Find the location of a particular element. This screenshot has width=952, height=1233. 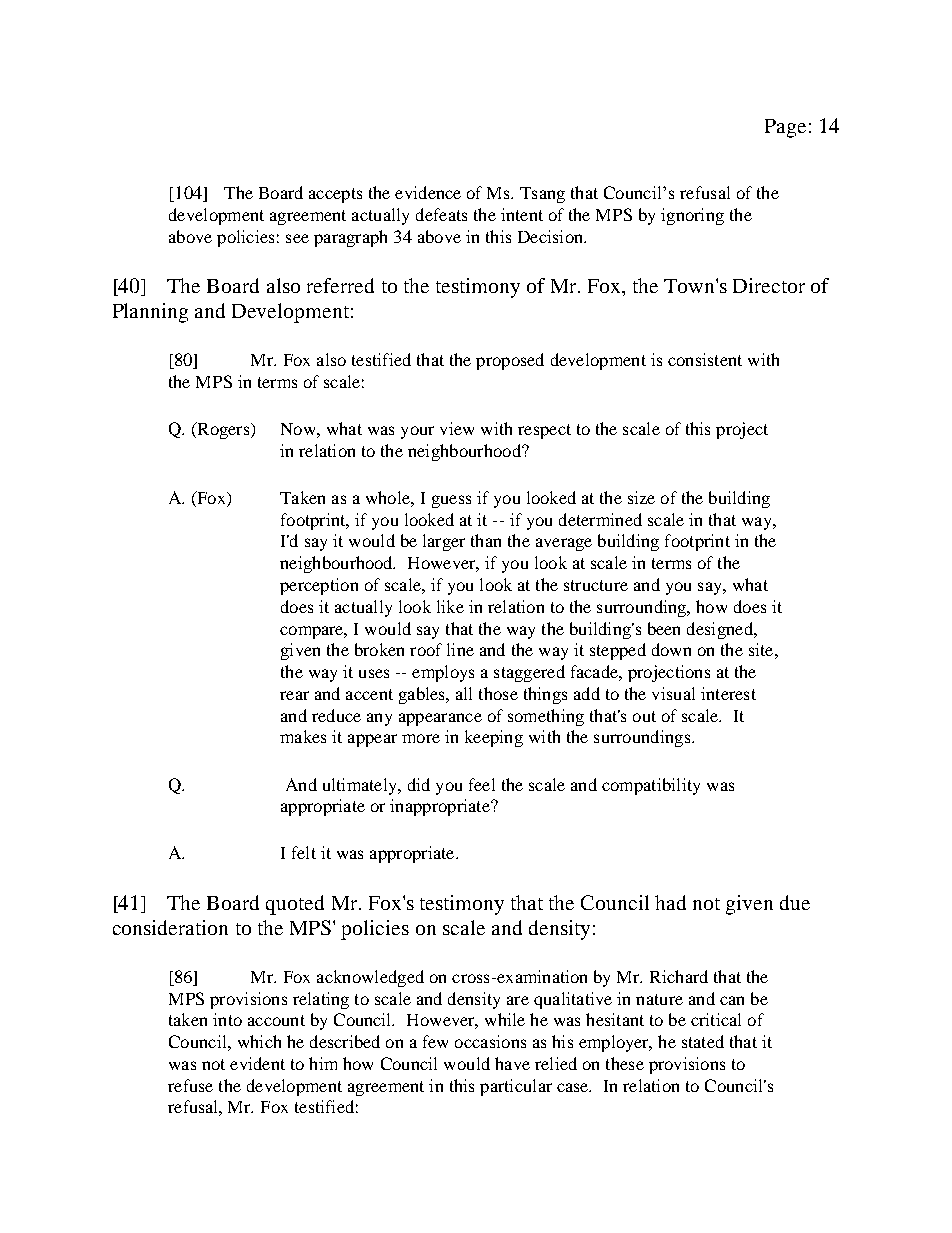

accepts is located at coordinates (335, 195).
